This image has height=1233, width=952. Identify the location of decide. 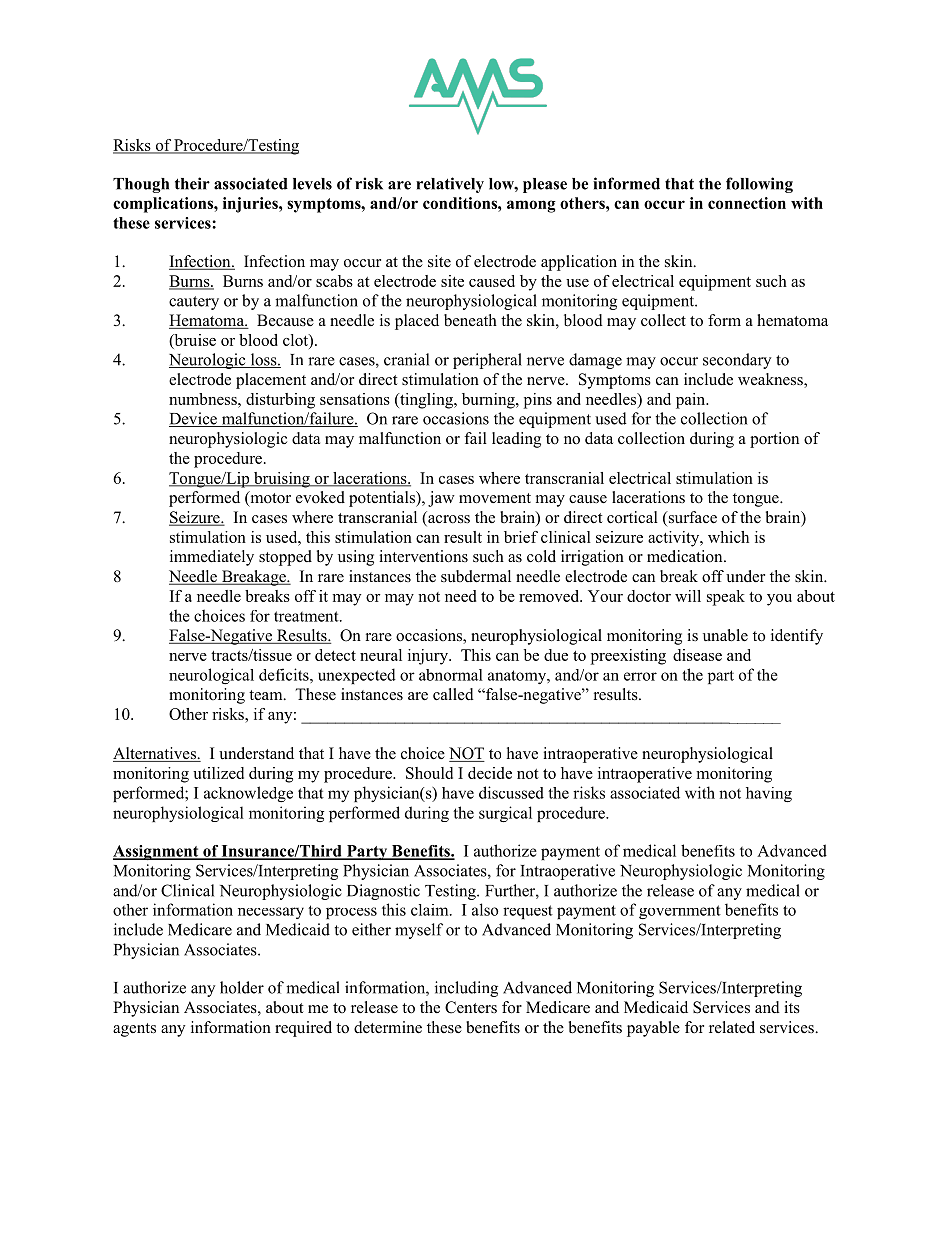
(490, 773).
